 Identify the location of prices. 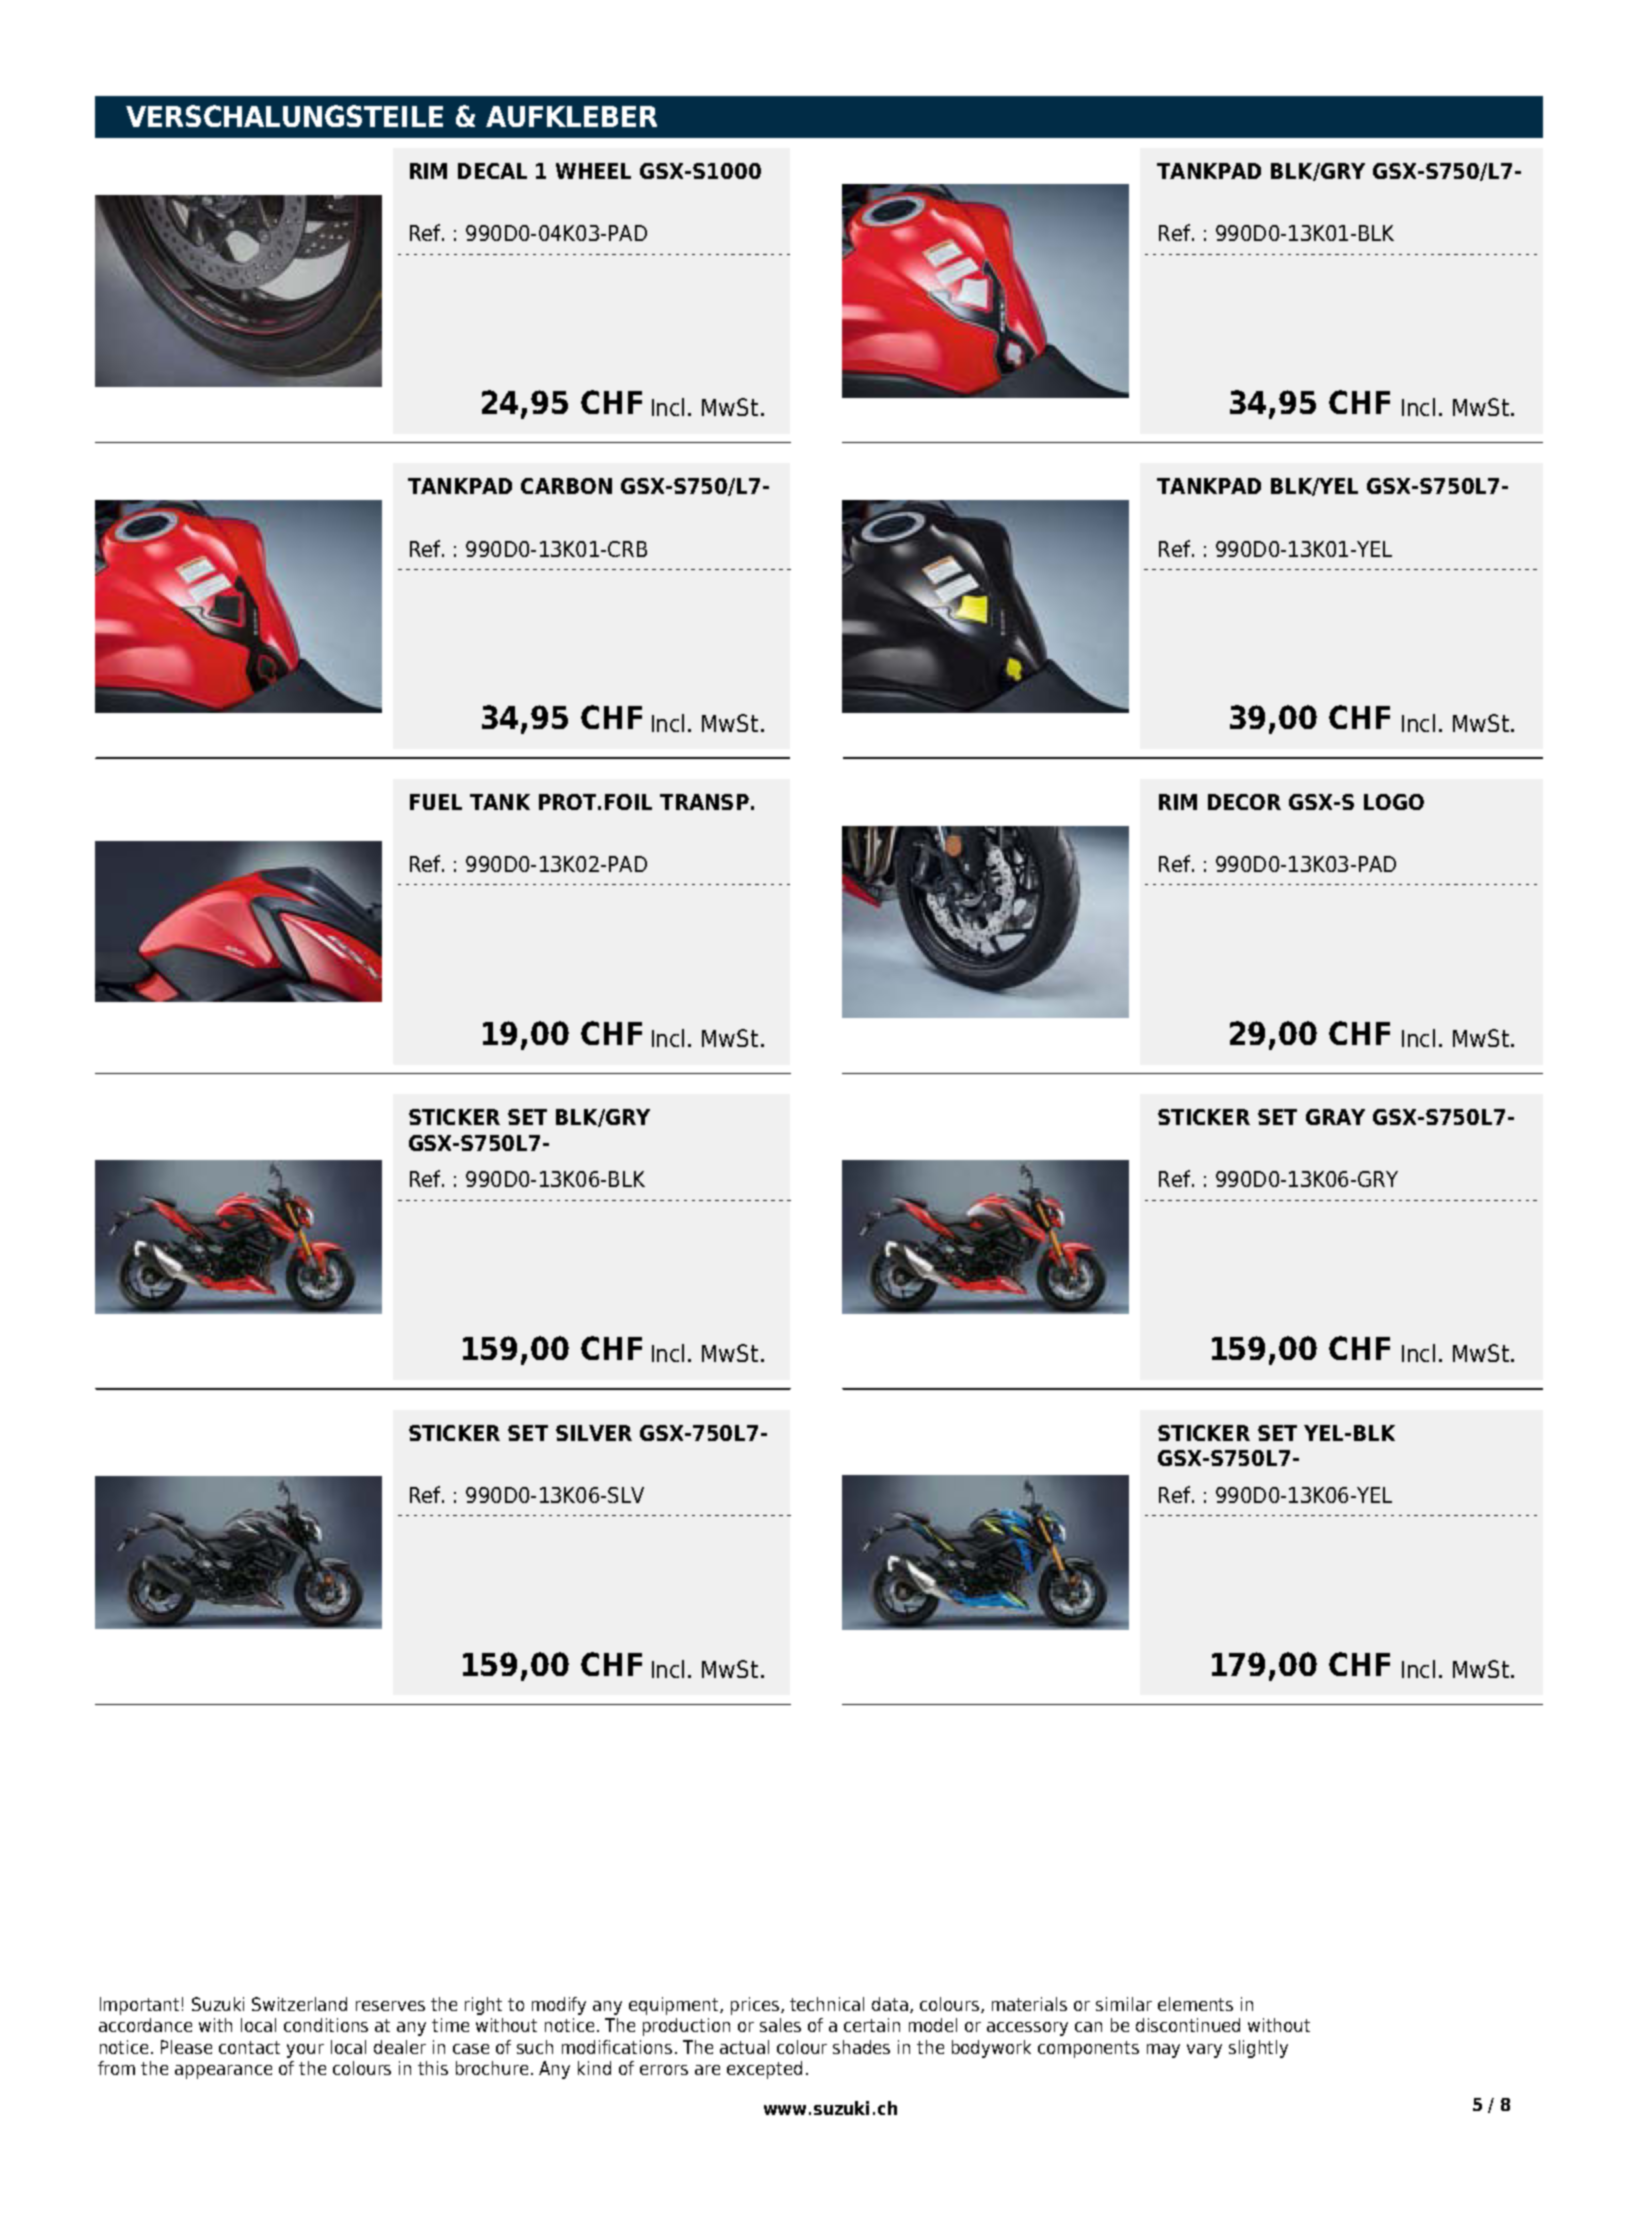
(756, 2006).
